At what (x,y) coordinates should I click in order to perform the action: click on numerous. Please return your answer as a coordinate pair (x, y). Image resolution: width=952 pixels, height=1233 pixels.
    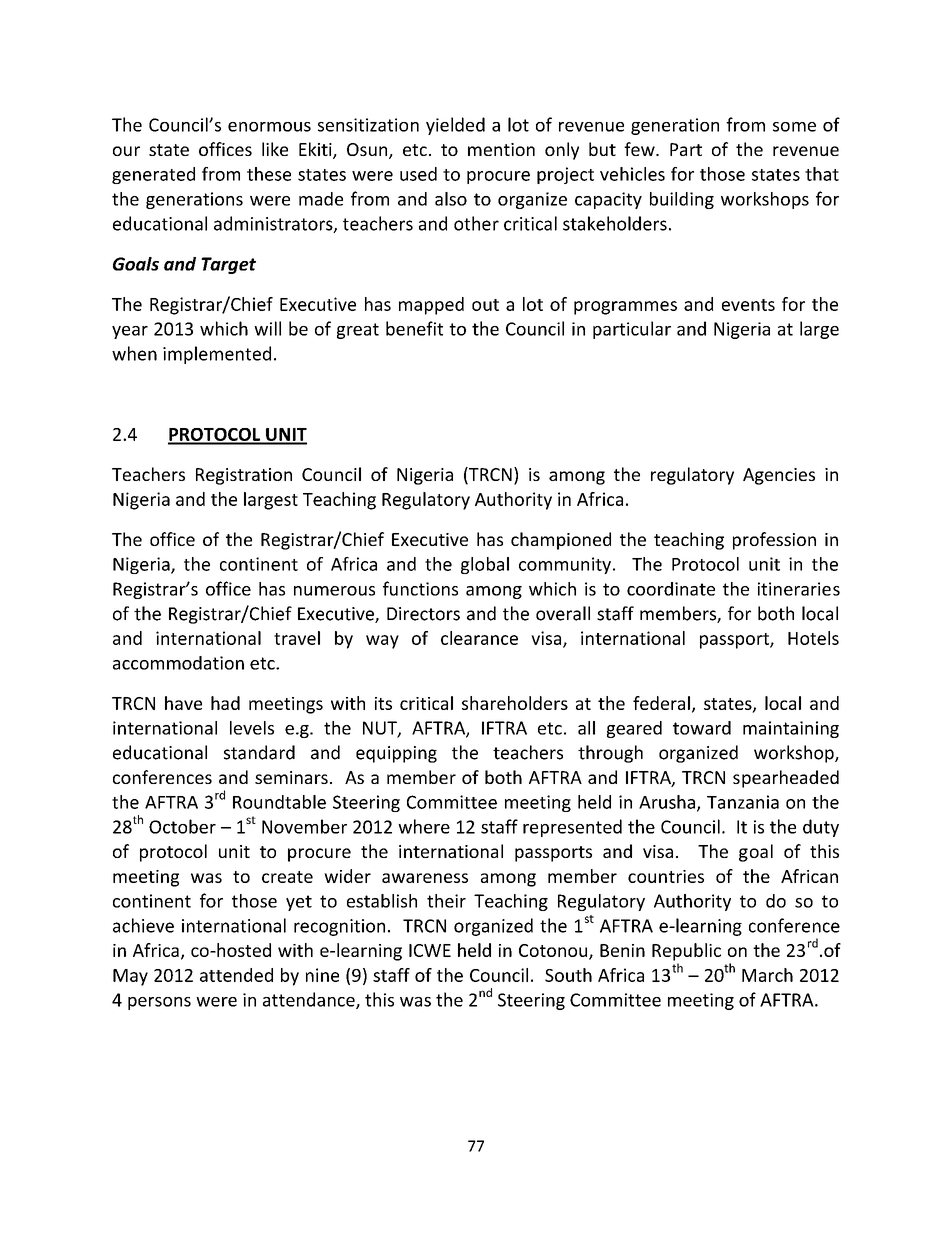
    Looking at the image, I should click on (334, 591).
